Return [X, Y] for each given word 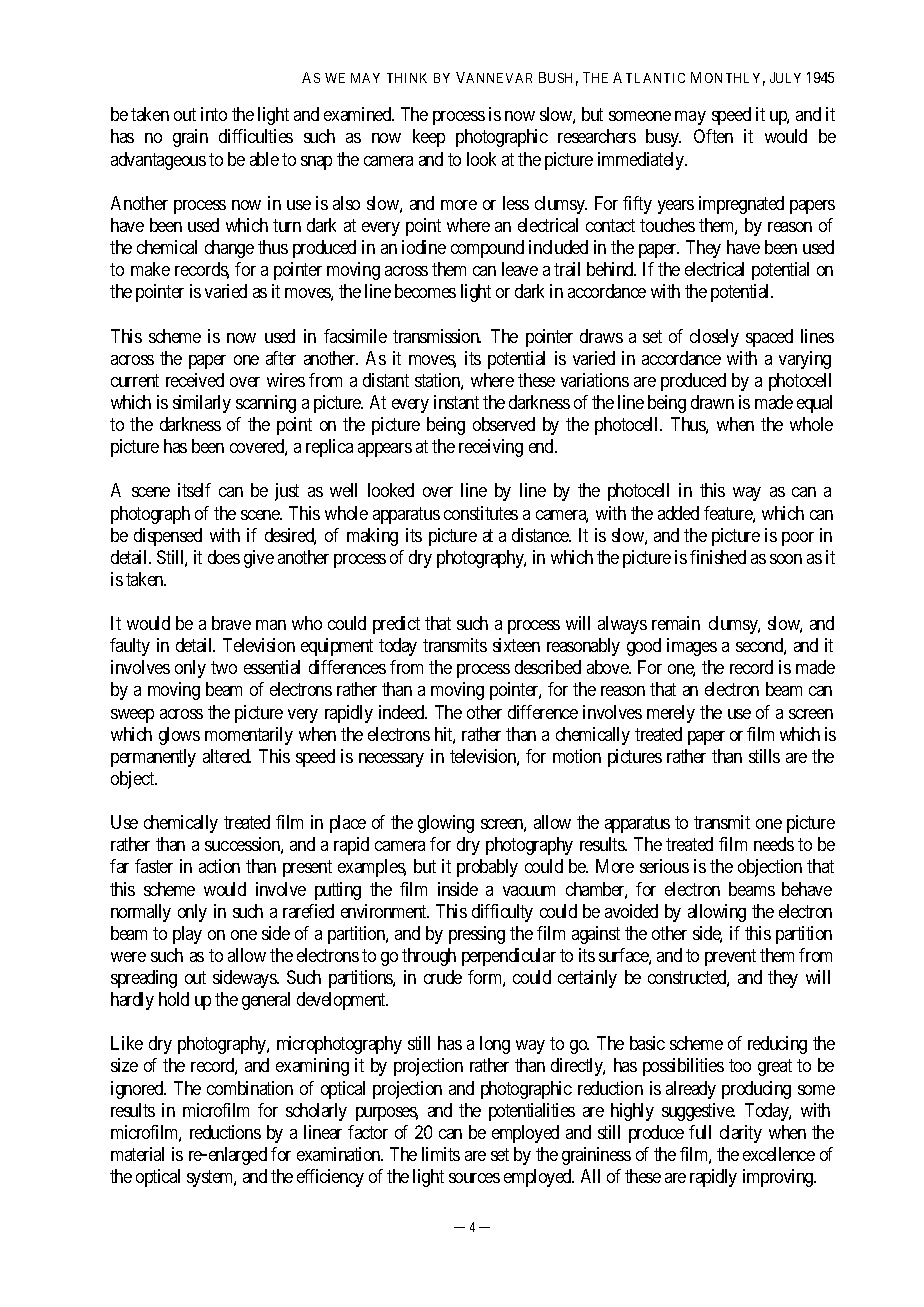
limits [441, 1154]
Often [713, 136]
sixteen [516, 645]
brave [231, 623]
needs [774, 844]
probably [487, 868]
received [195, 380]
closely [714, 338]
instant [456, 402]
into [214, 114]
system [211, 1178]
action [219, 866]
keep [429, 138]
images [692, 647]
